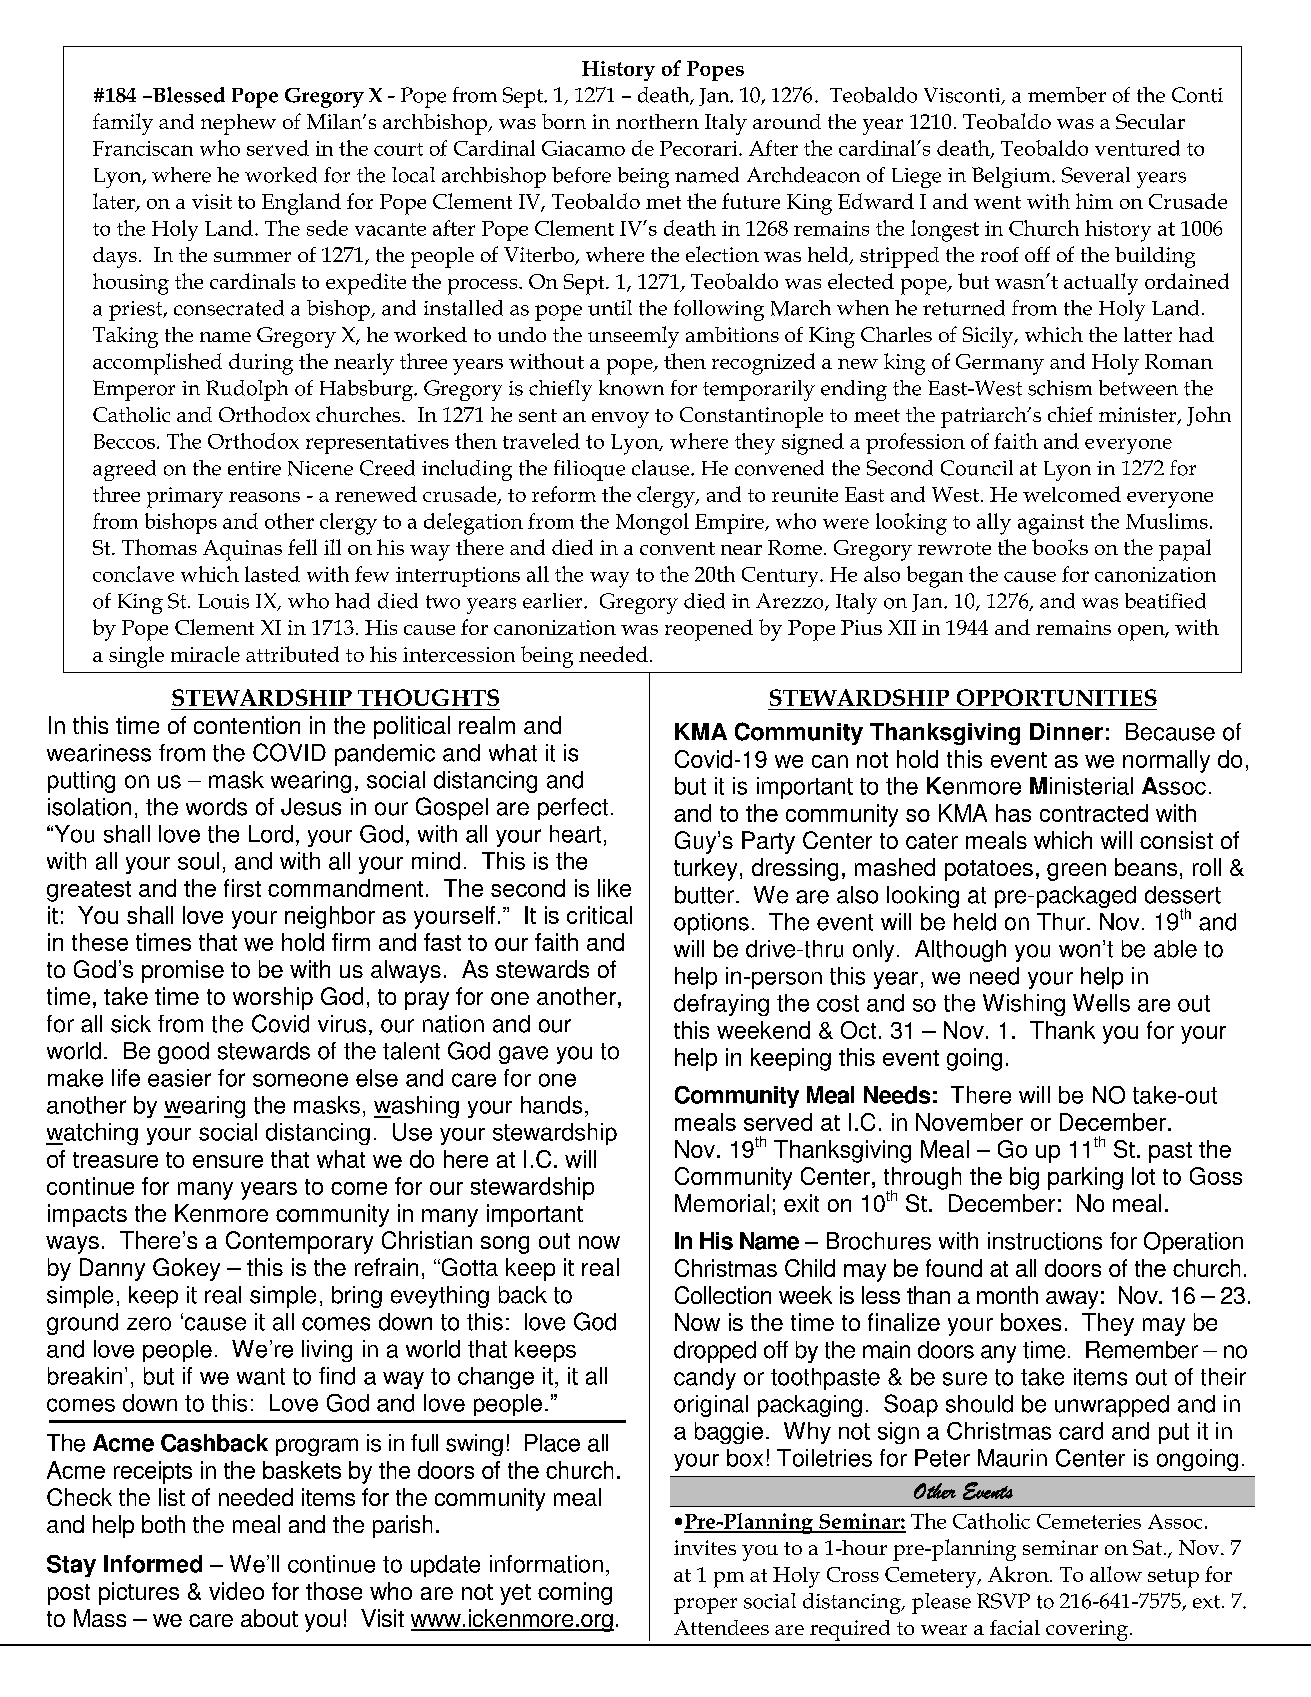  I want to click on video, so click(236, 1591).
